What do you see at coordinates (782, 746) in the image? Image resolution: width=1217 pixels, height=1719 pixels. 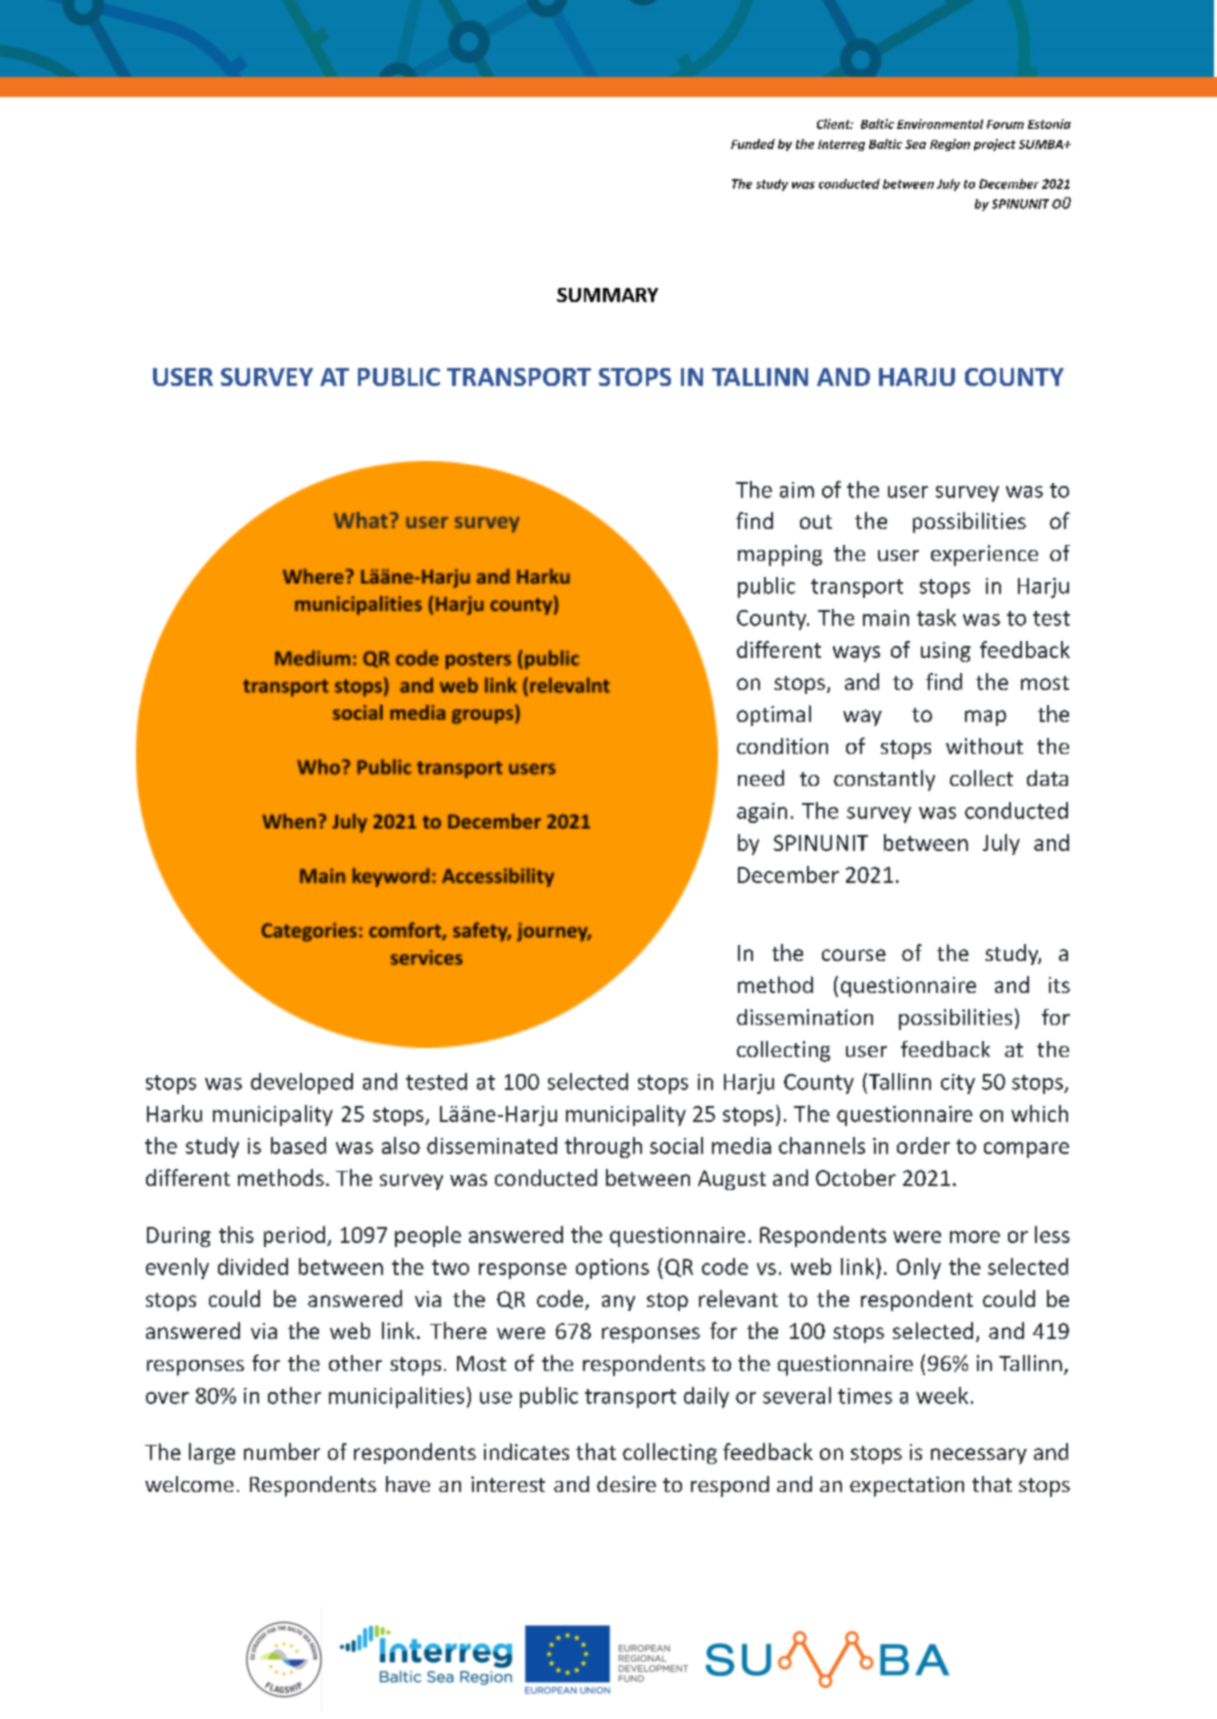 I see `condition` at bounding box center [782, 746].
